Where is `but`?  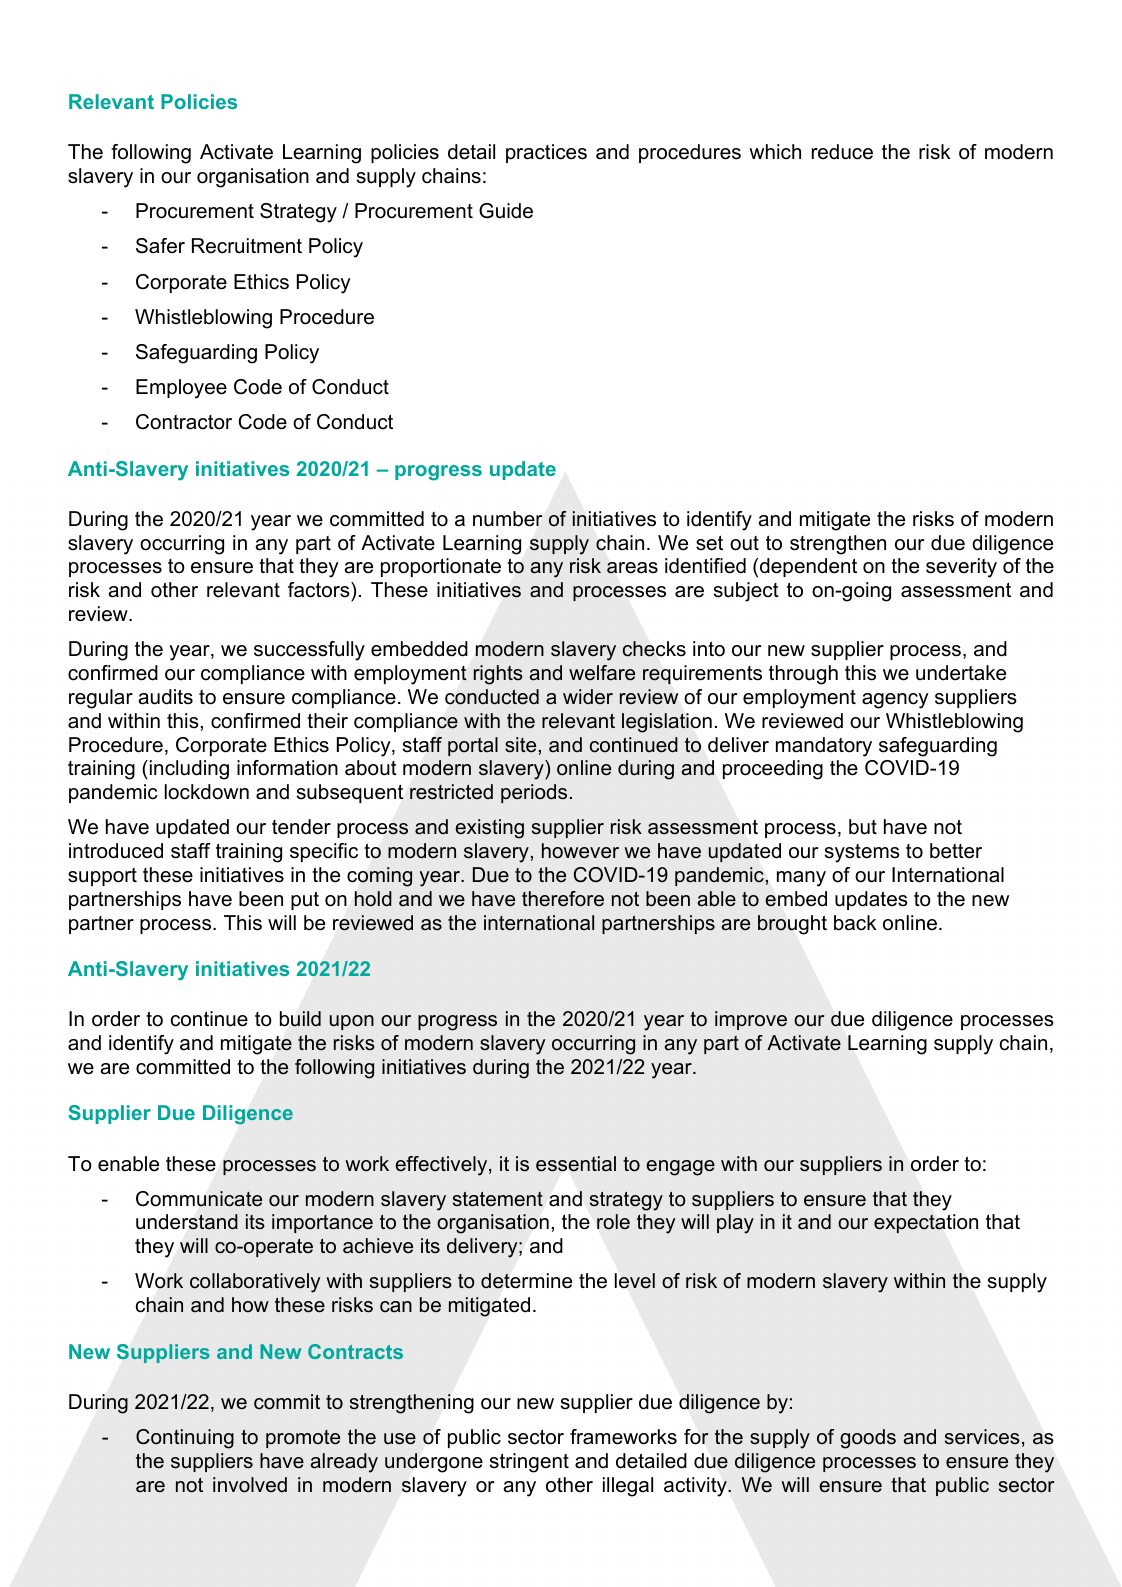 but is located at coordinates (863, 827).
